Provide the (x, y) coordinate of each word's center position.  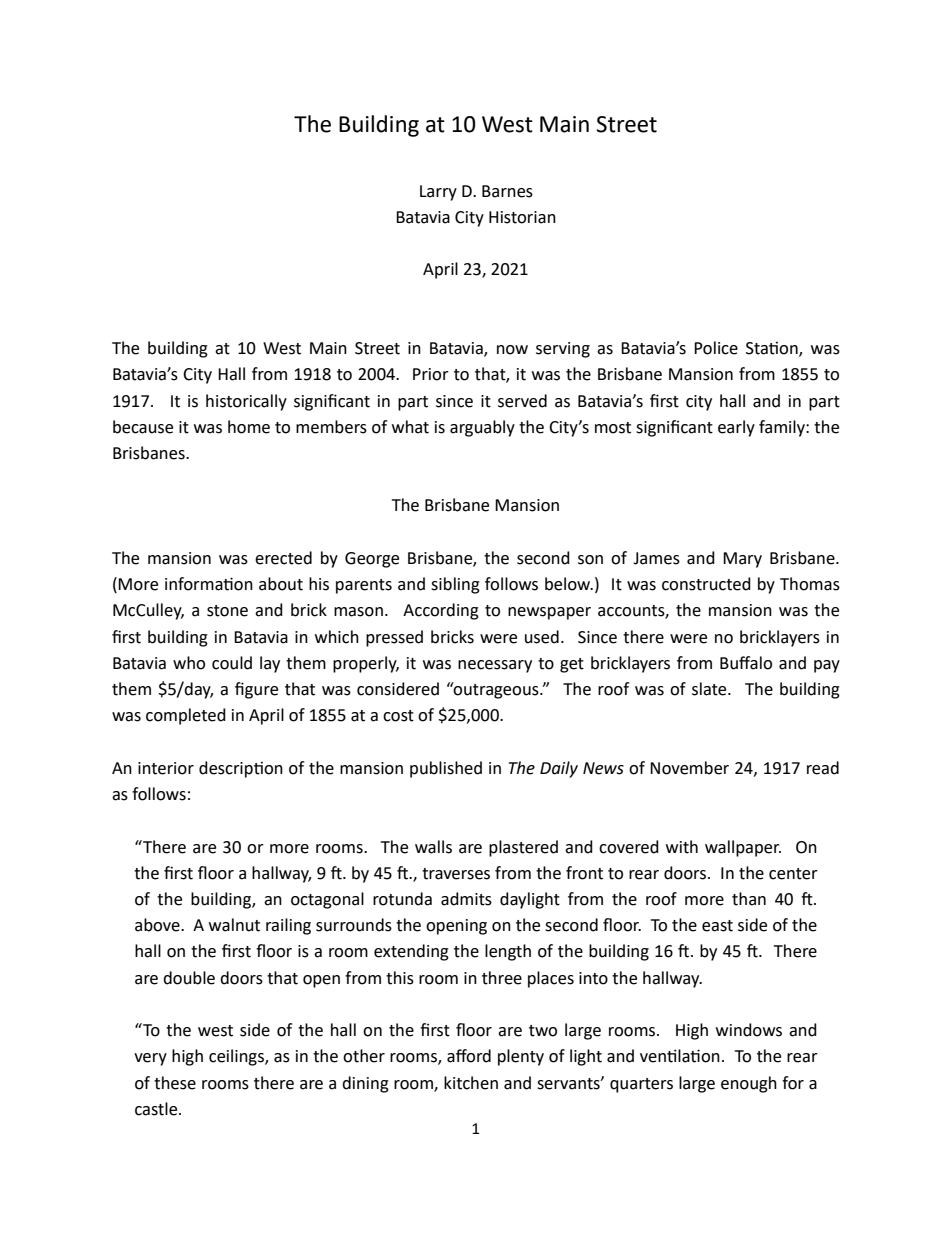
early (736, 428)
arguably (482, 428)
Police (716, 348)
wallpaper (743, 848)
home (249, 427)
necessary (495, 666)
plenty (521, 1057)
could (232, 663)
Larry (438, 193)
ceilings (237, 1057)
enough (749, 1084)
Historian (522, 217)
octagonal (327, 900)
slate (710, 689)
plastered (523, 848)
